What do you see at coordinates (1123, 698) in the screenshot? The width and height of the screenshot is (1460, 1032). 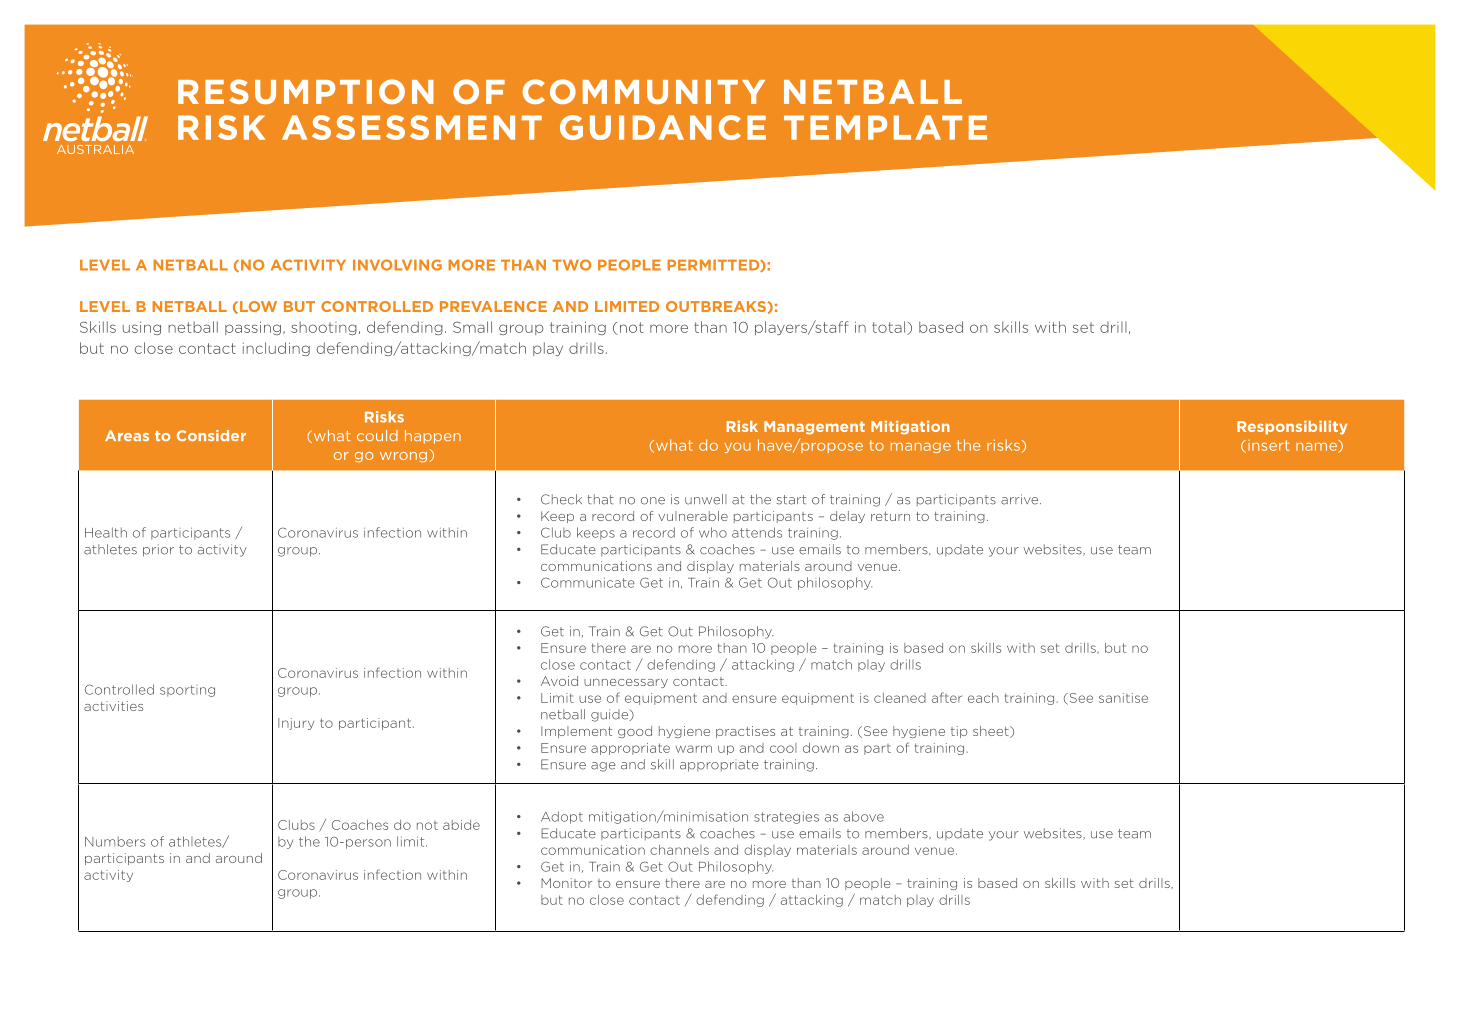 I see `sanitise` at bounding box center [1123, 698].
